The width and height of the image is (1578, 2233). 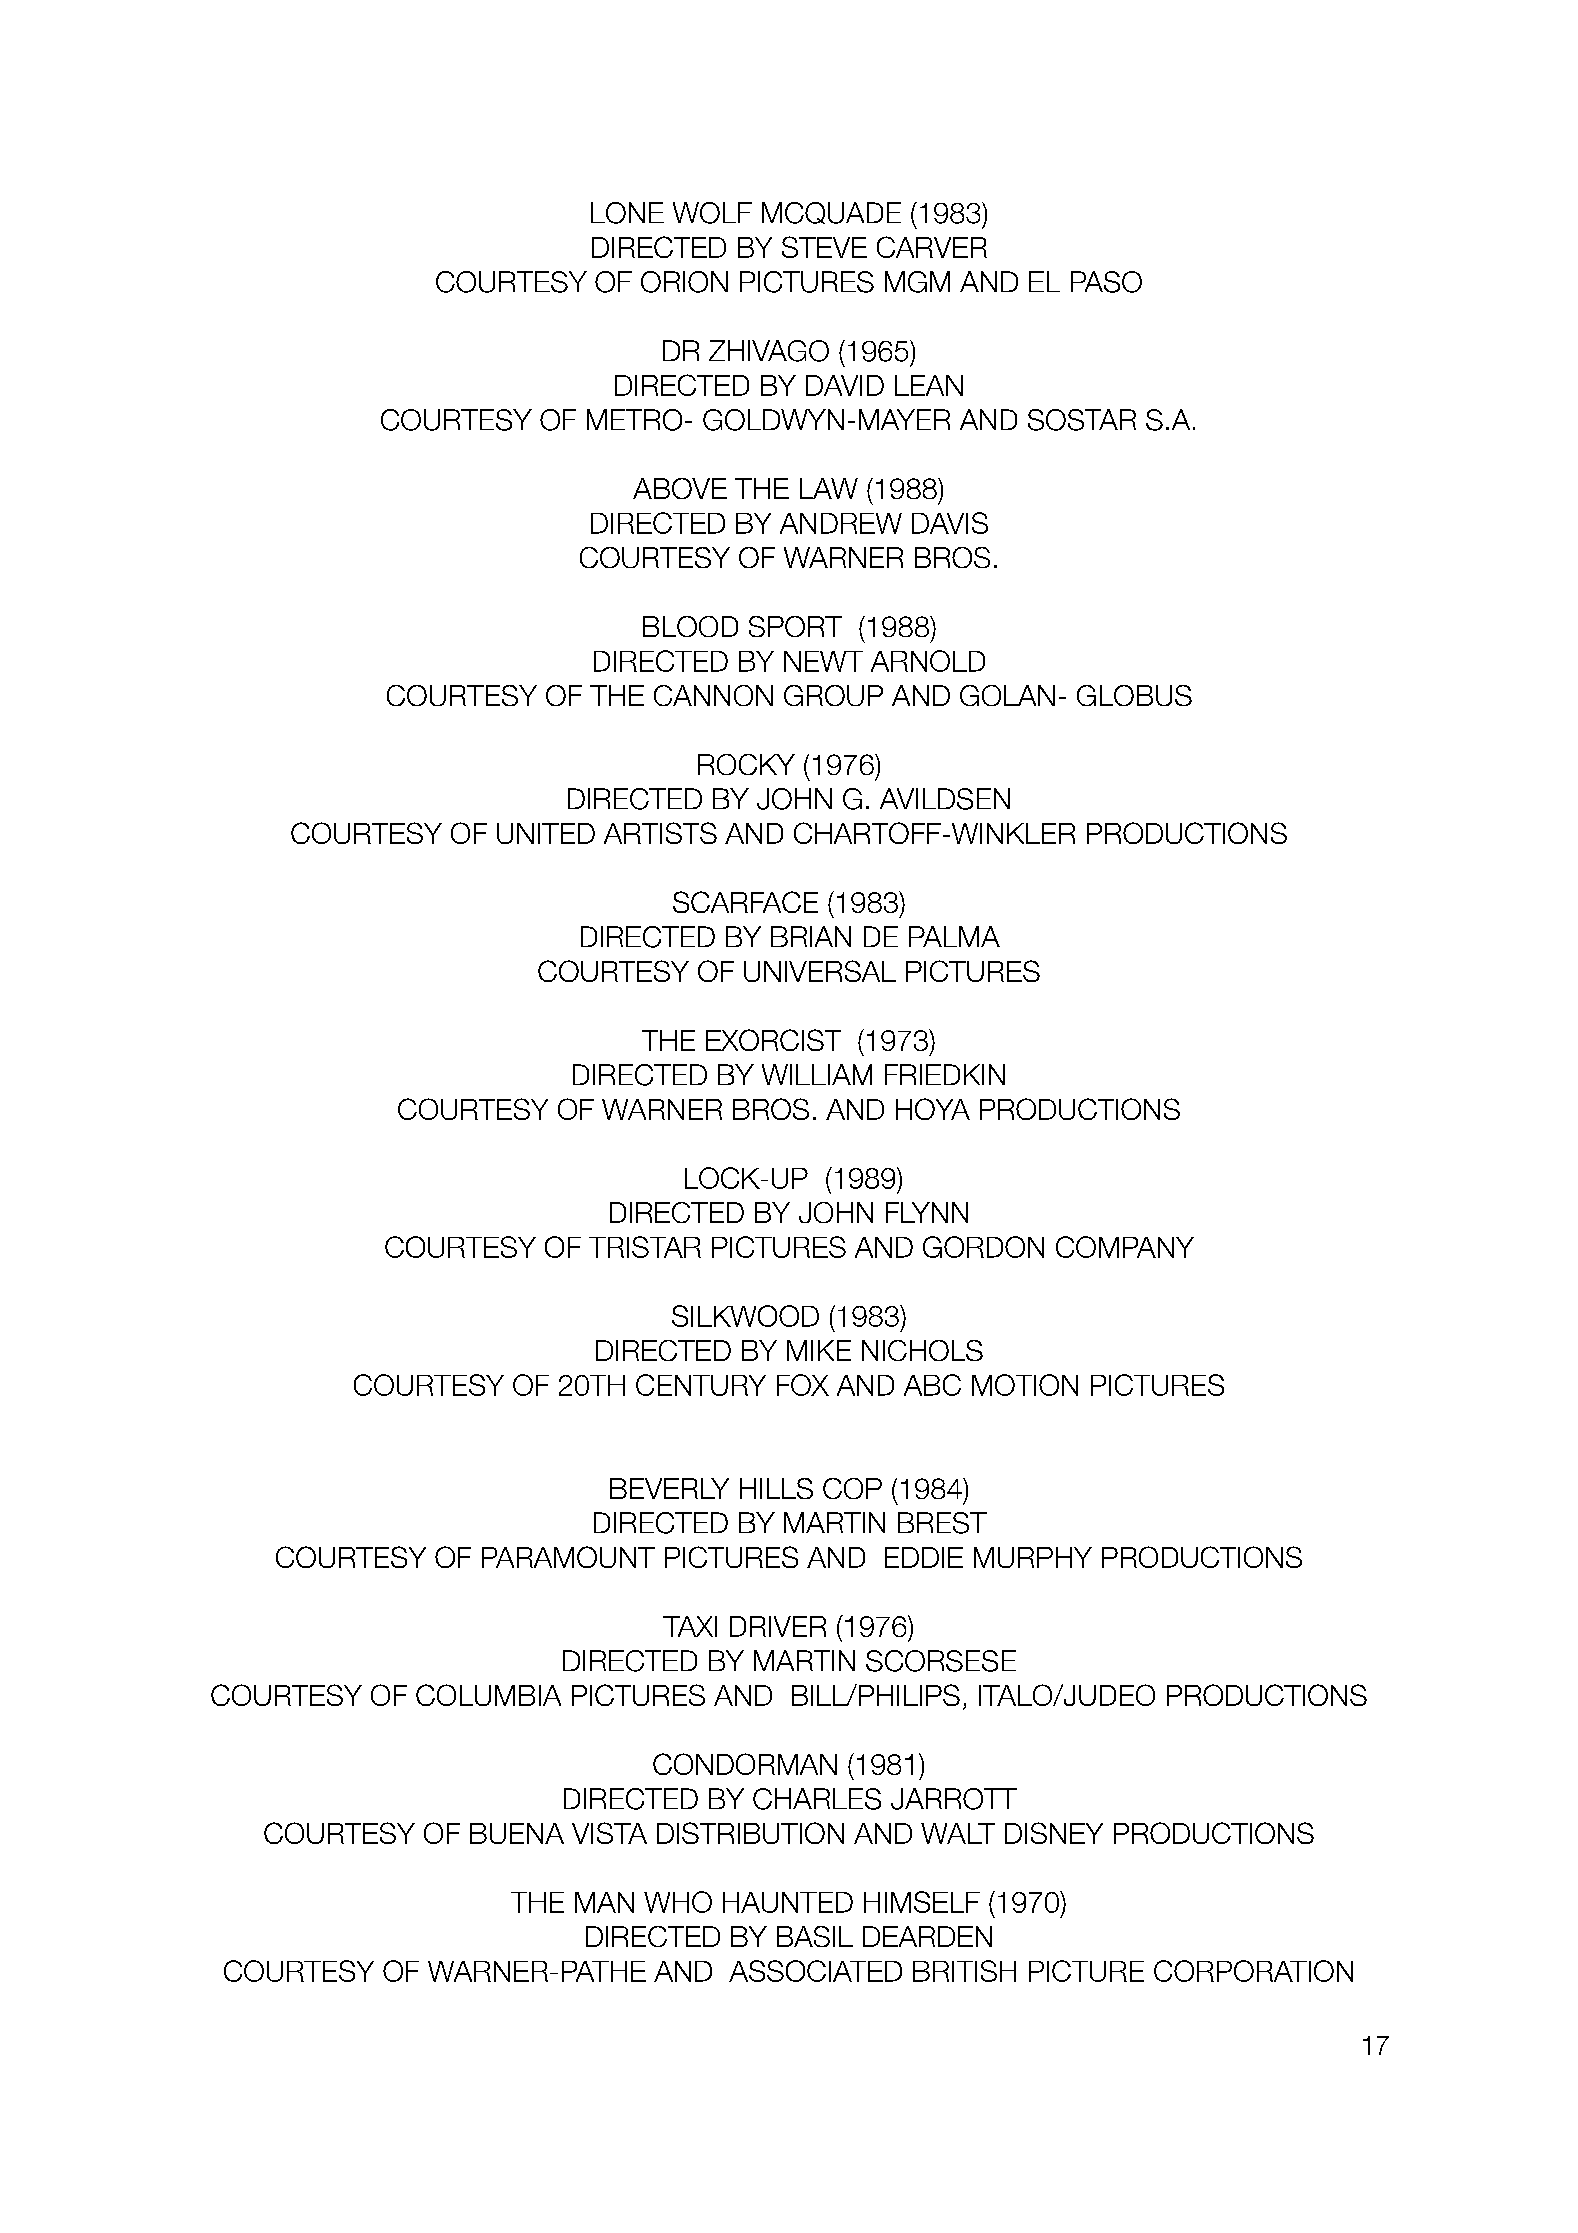 What do you see at coordinates (1125, 1247) in the image?
I see `COMPANY` at bounding box center [1125, 1247].
